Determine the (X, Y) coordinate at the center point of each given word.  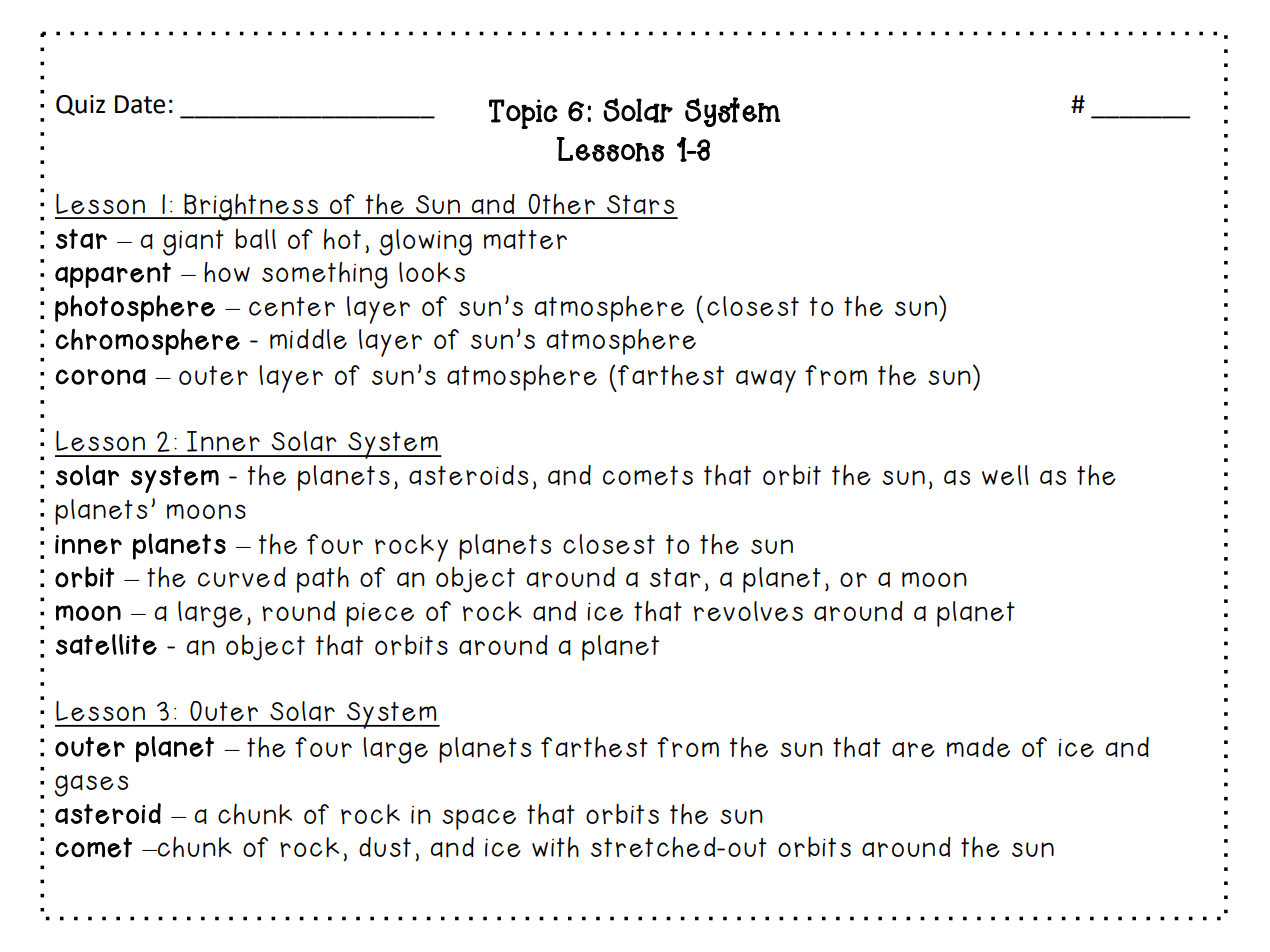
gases (91, 786)
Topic (523, 114)
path (323, 580)
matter (525, 239)
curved (242, 577)
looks (432, 272)
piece (380, 615)
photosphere (135, 308)
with (555, 847)
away (766, 381)
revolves (748, 611)
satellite (106, 644)
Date (140, 104)
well (1005, 475)
